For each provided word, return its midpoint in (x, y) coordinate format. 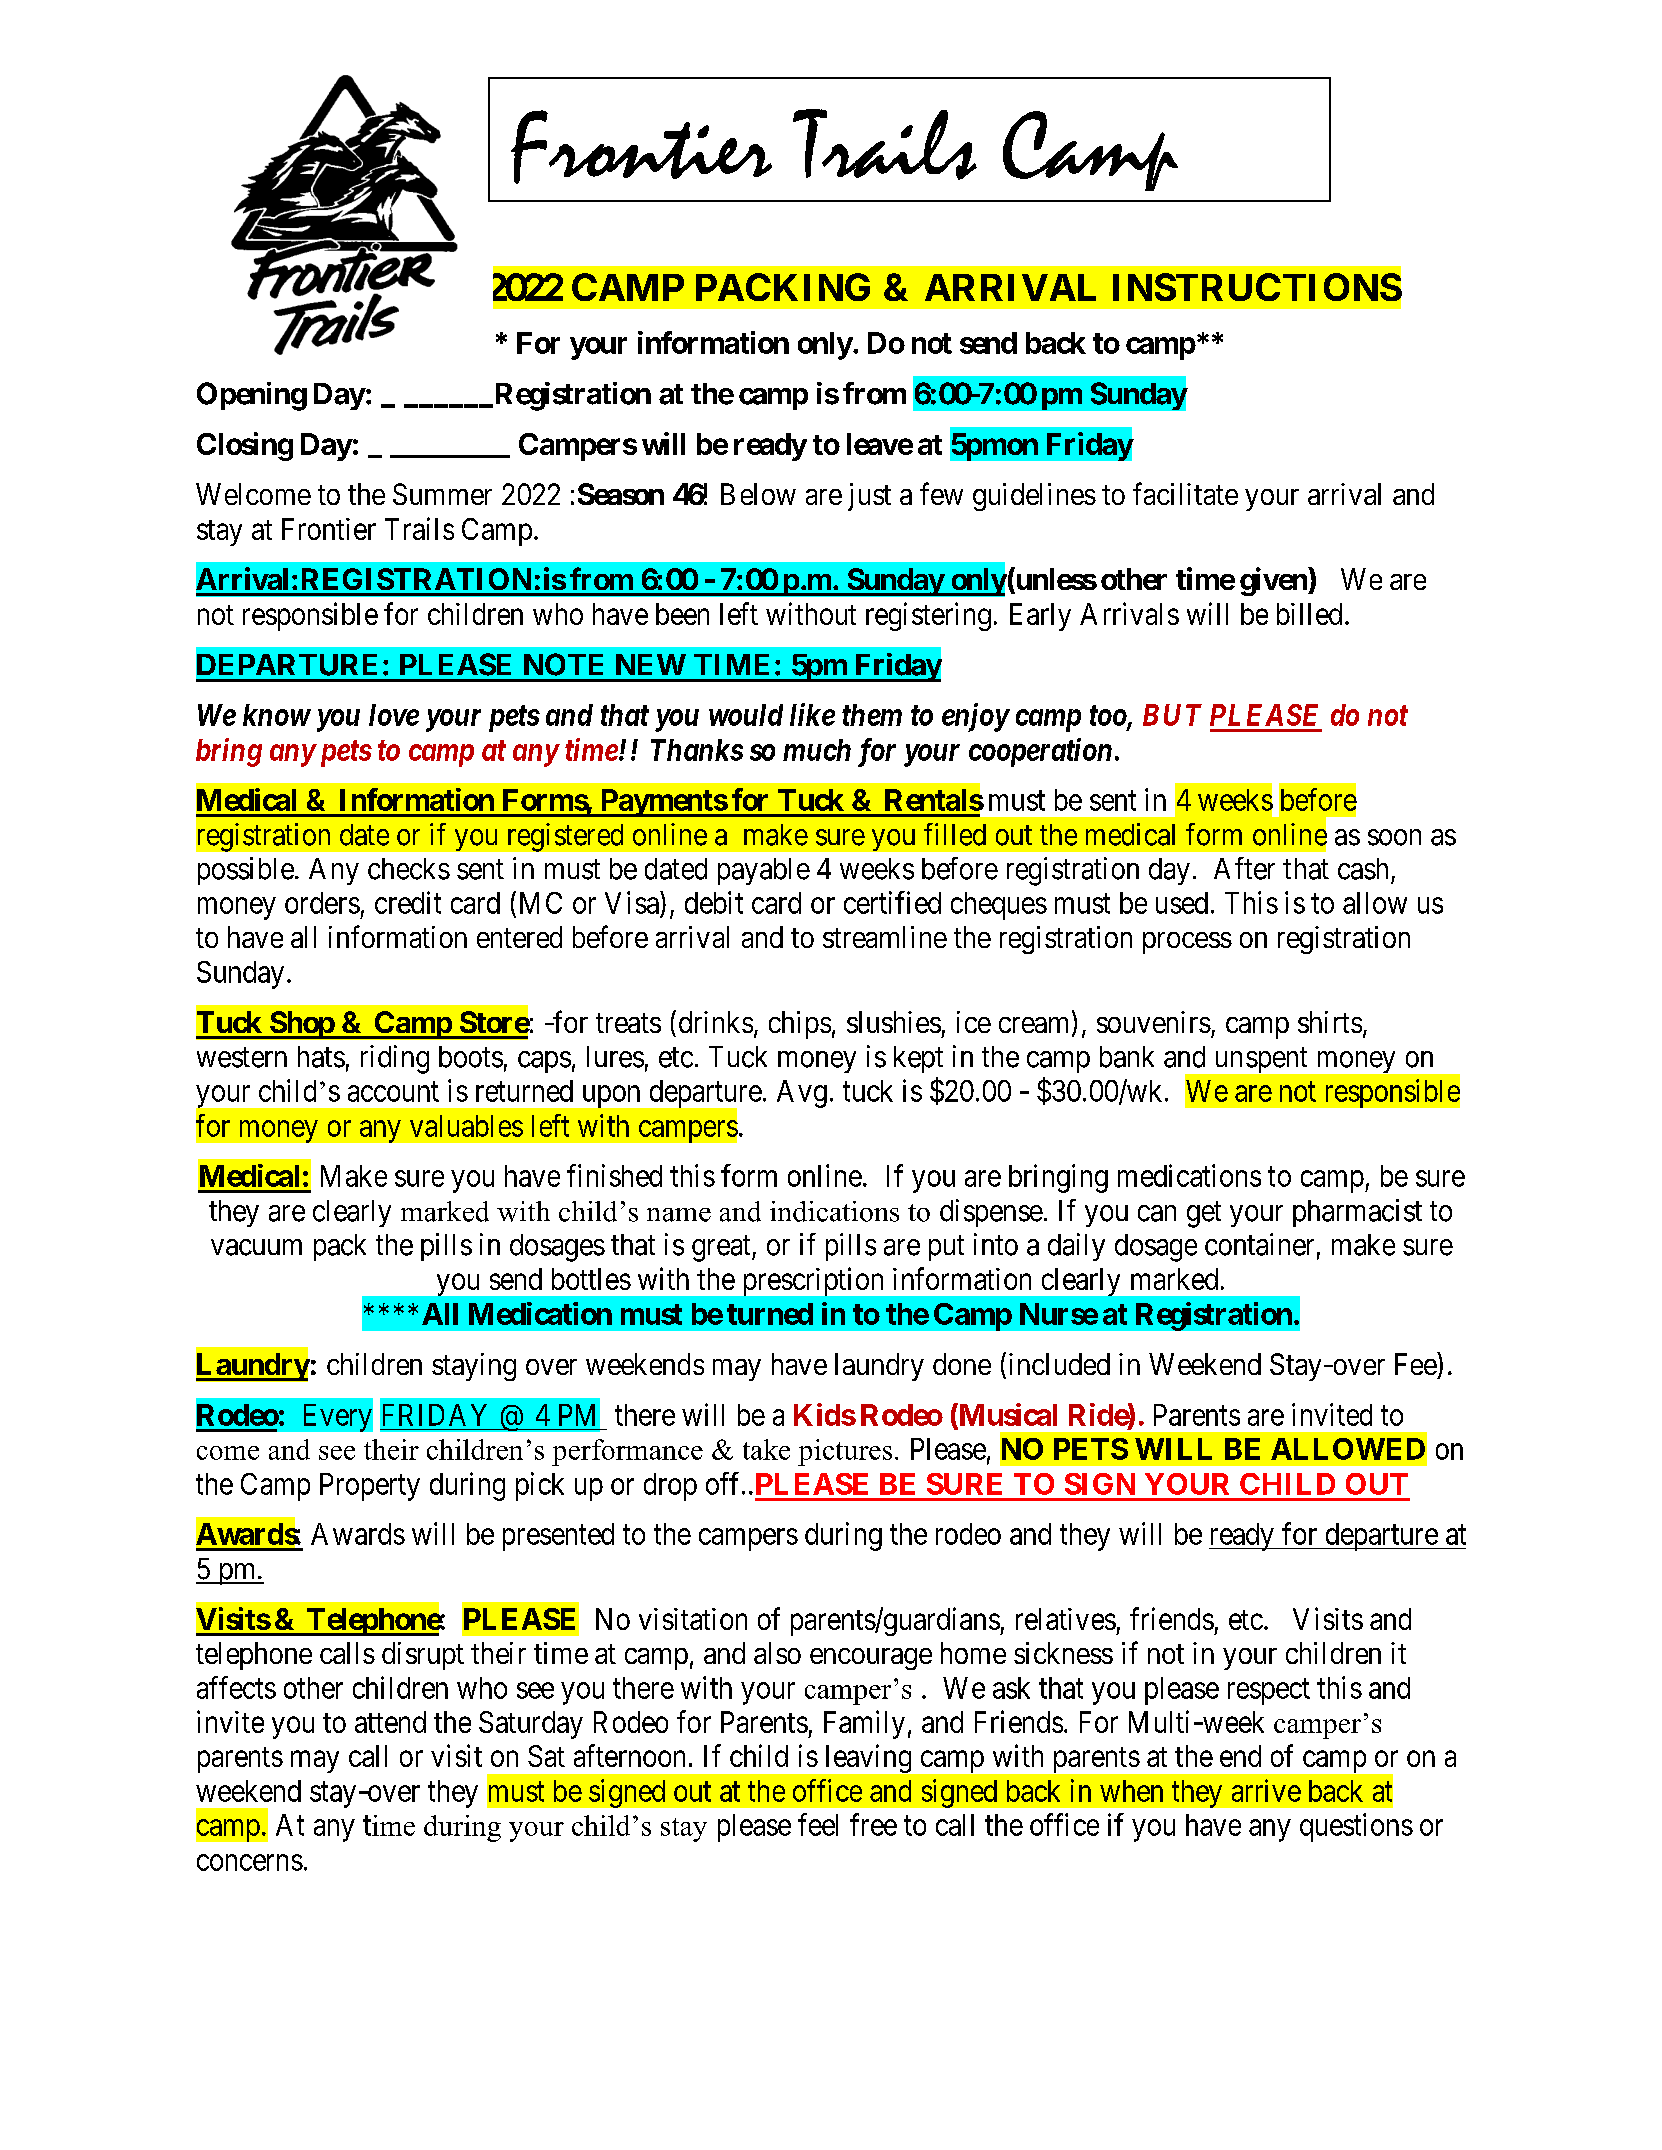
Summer (442, 494)
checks (409, 869)
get (1204, 1214)
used (1182, 903)
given (1274, 581)
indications (834, 1211)
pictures (845, 1452)
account (393, 1092)
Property (370, 1487)
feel (818, 1824)
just (869, 497)
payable (764, 871)
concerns (250, 1862)
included (1059, 1364)
